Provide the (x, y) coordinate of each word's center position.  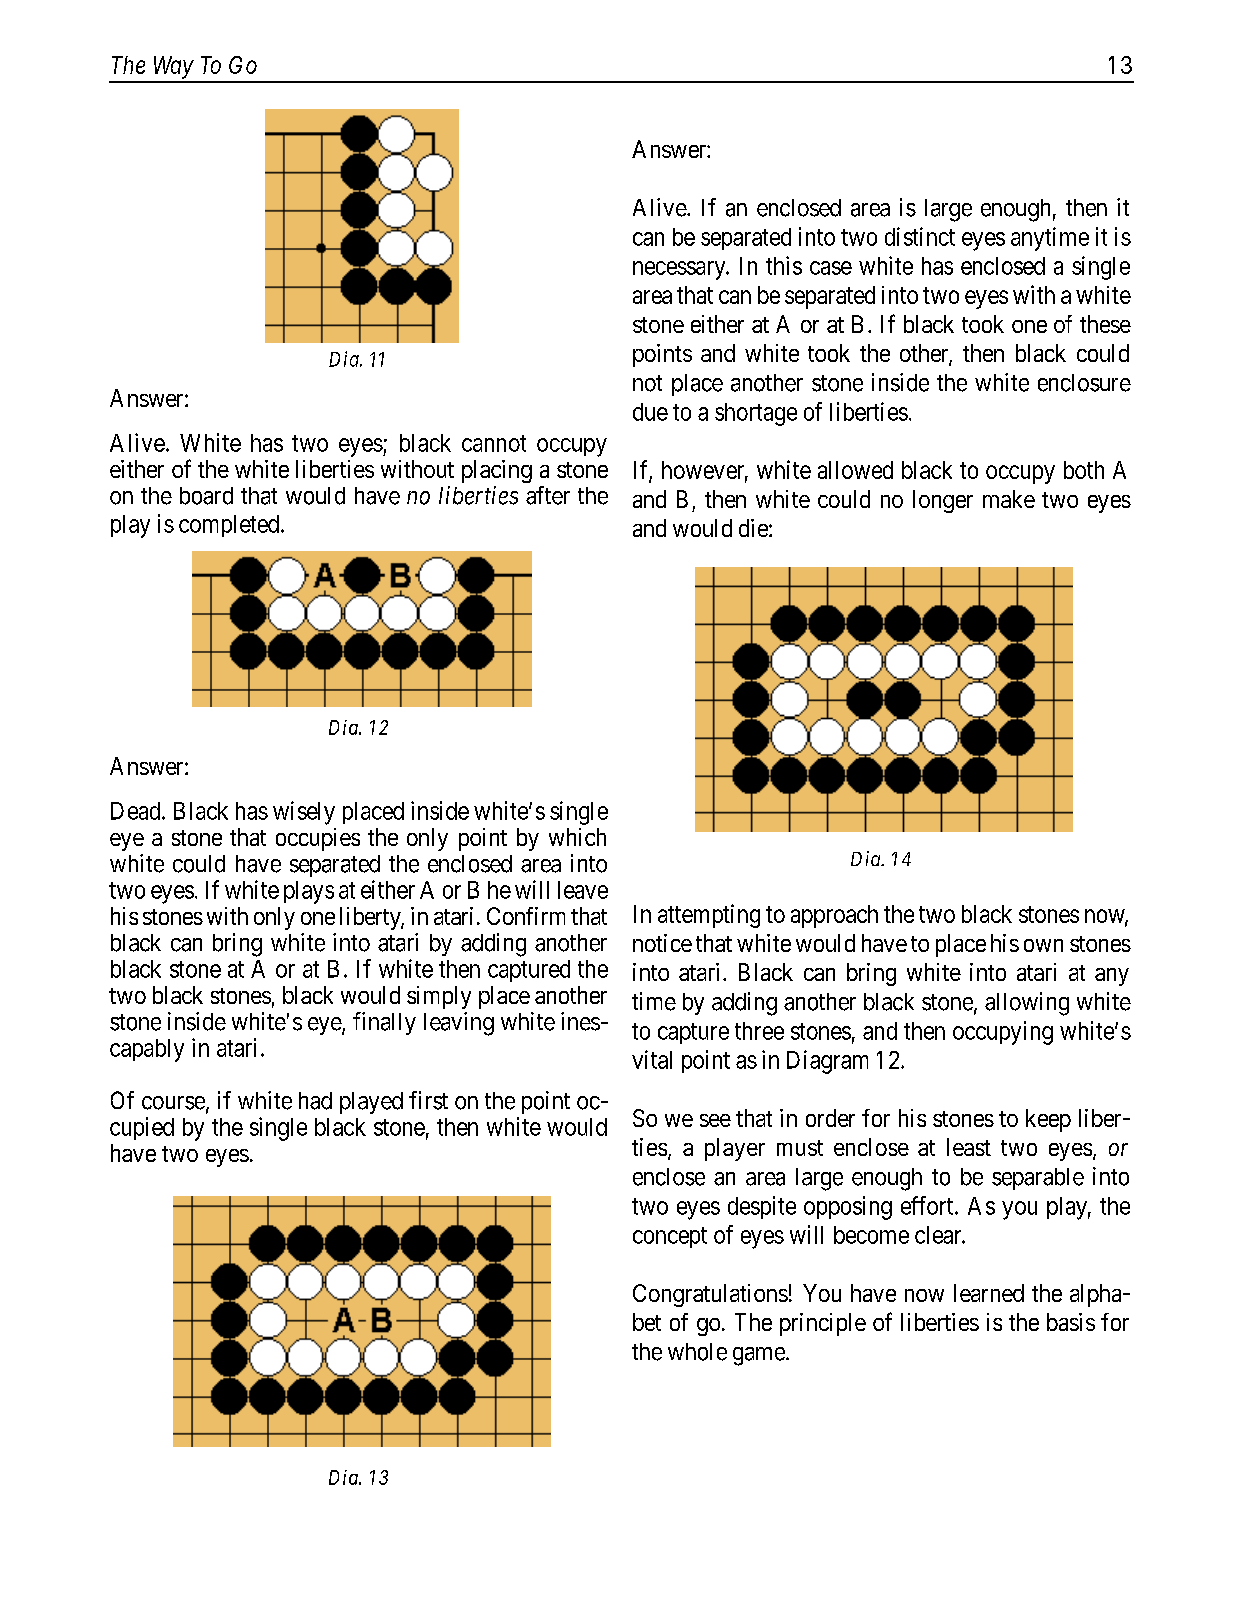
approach (834, 916)
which (577, 837)
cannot (494, 443)
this (784, 265)
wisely (304, 813)
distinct (920, 236)
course (173, 1103)
